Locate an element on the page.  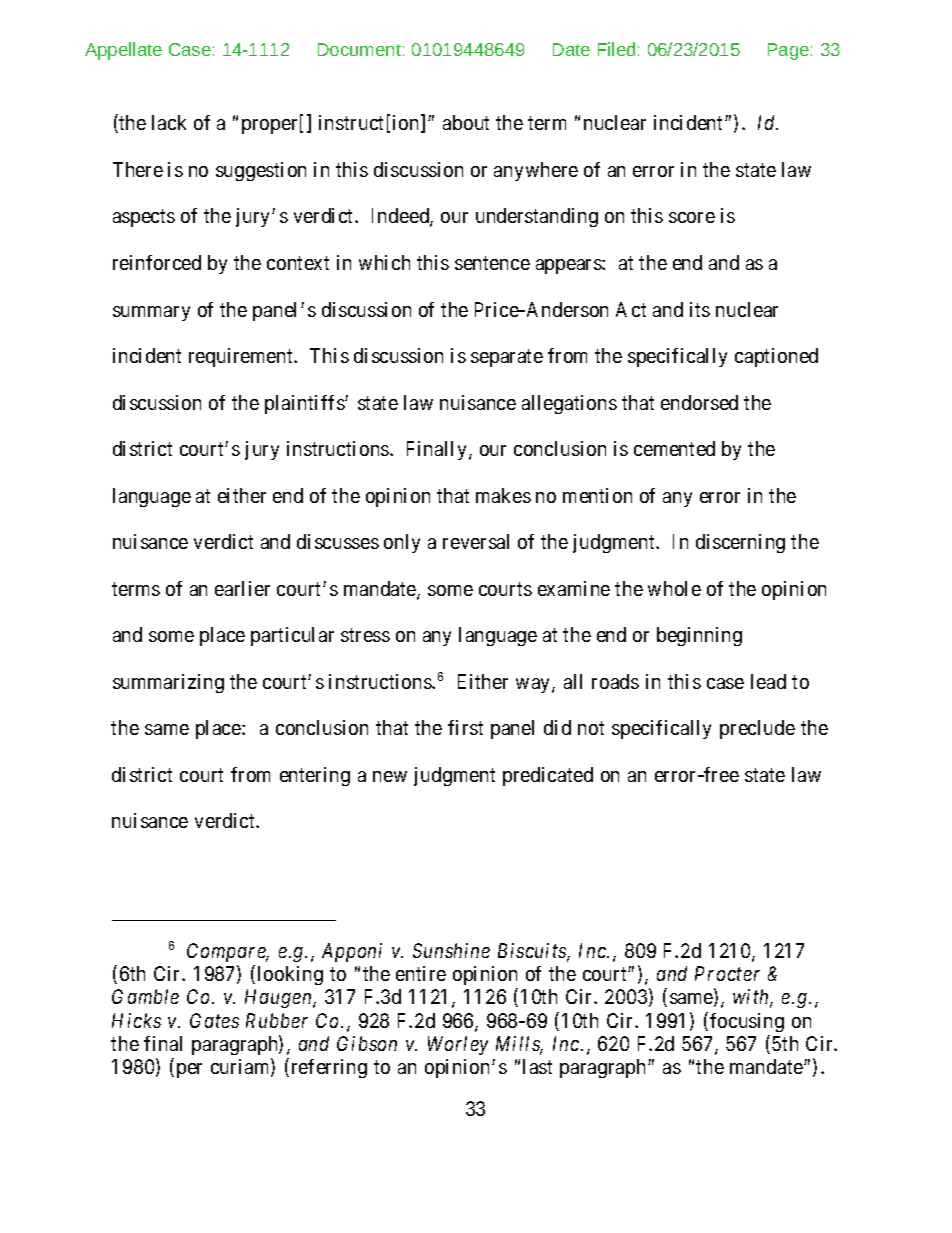
reversal is located at coordinates (476, 541).
